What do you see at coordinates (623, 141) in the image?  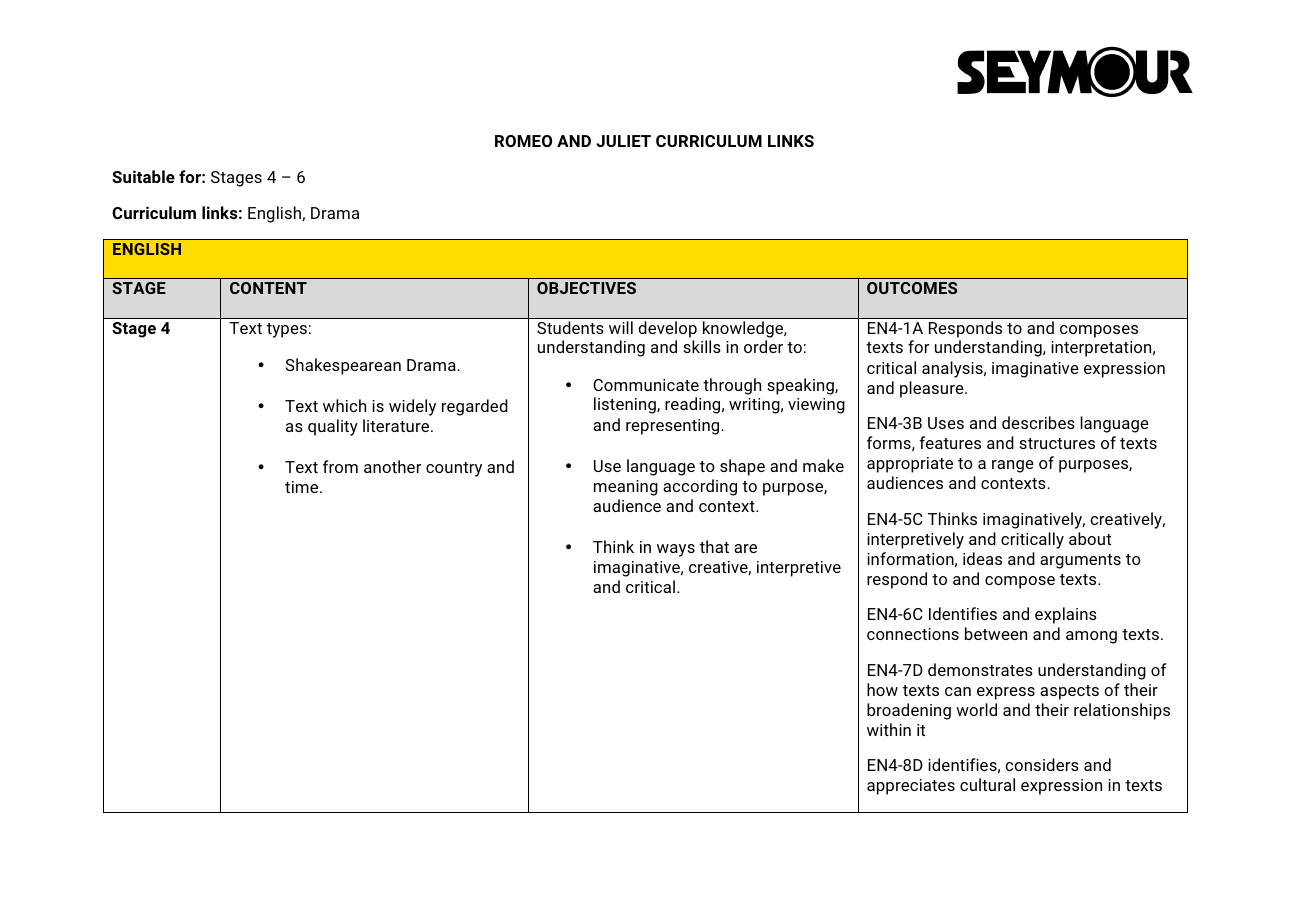 I see `JULIET` at bounding box center [623, 141].
